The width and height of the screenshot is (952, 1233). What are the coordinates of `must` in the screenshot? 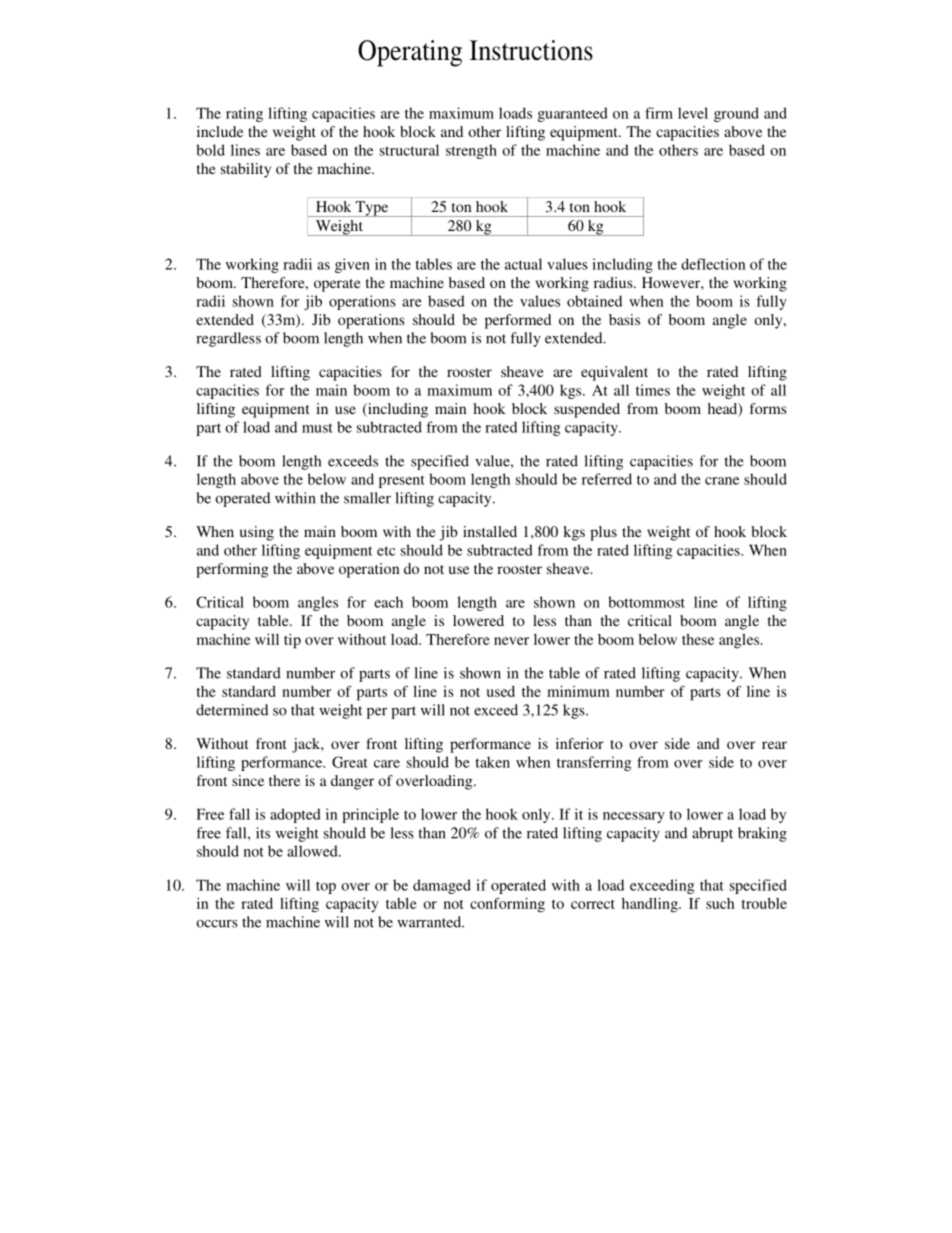 It's located at (317, 428).
